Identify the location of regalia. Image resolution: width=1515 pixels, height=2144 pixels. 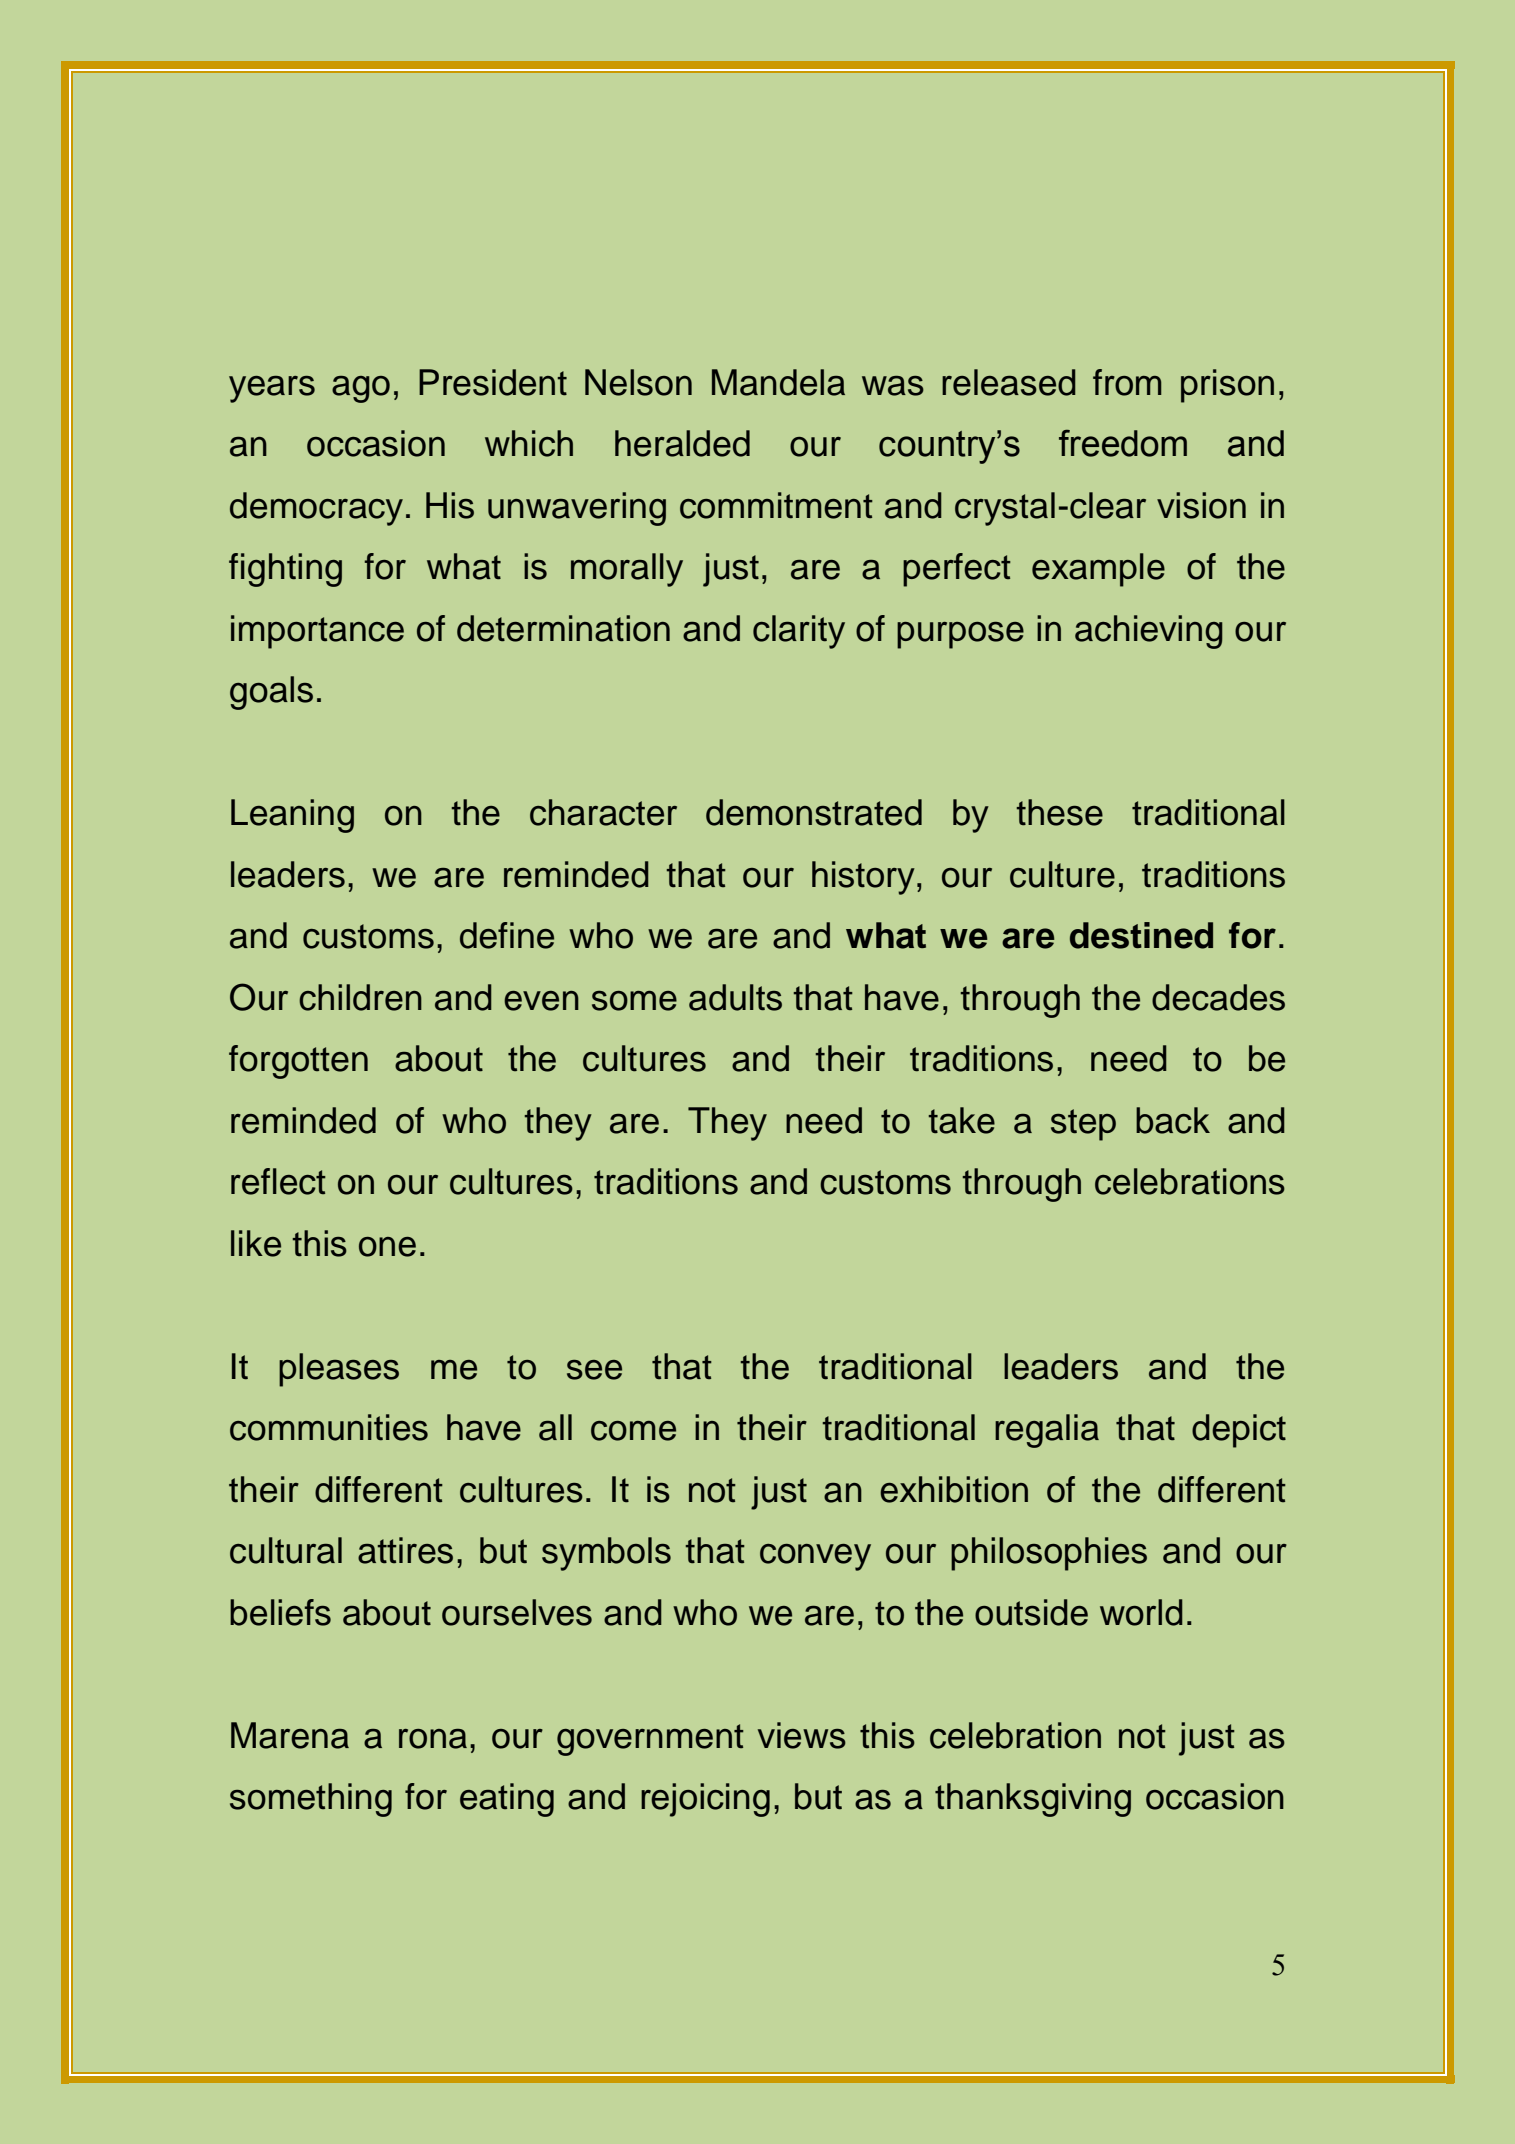
(1047, 1431).
